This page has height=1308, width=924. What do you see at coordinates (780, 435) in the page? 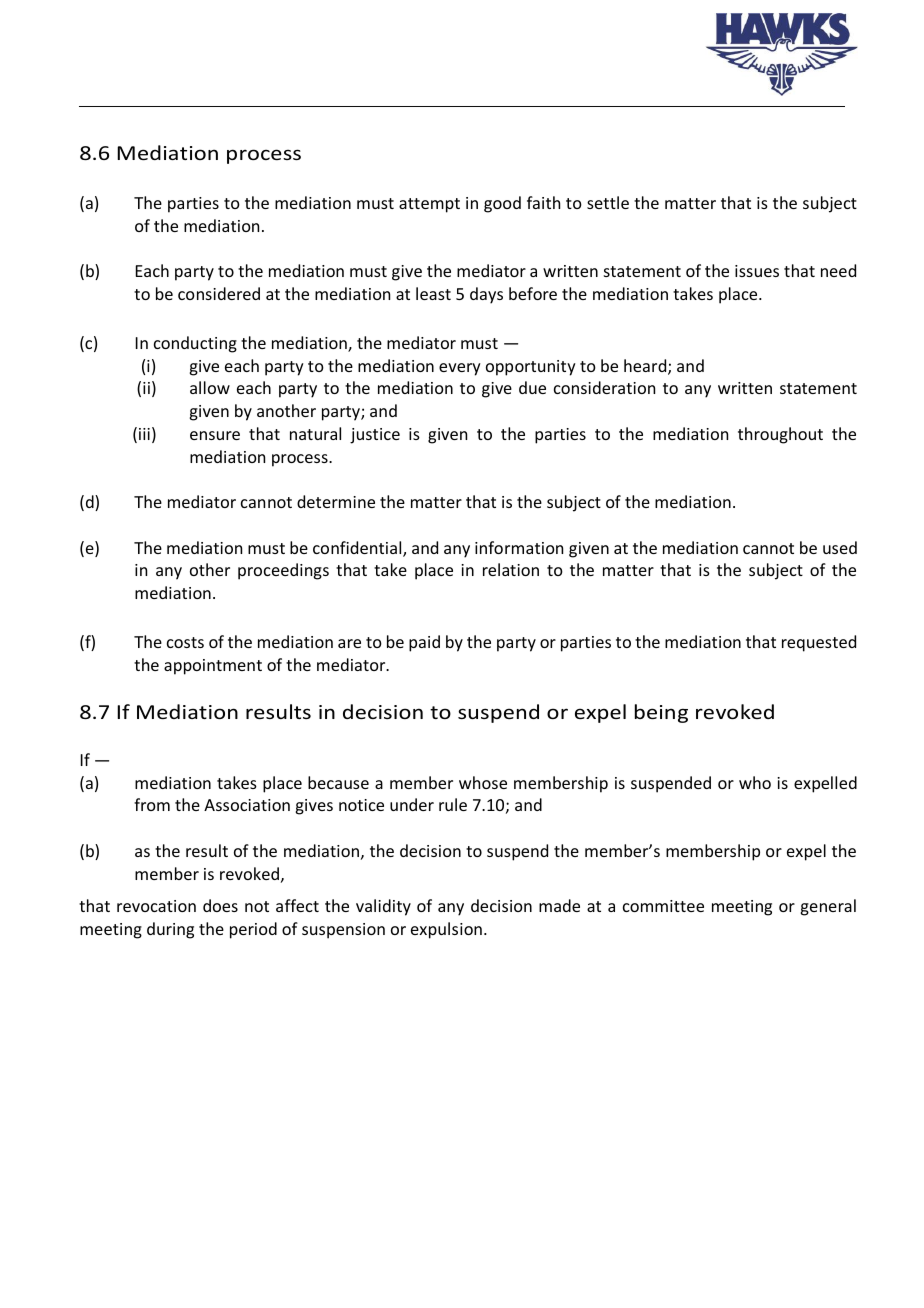
I see `throughout` at bounding box center [780, 435].
